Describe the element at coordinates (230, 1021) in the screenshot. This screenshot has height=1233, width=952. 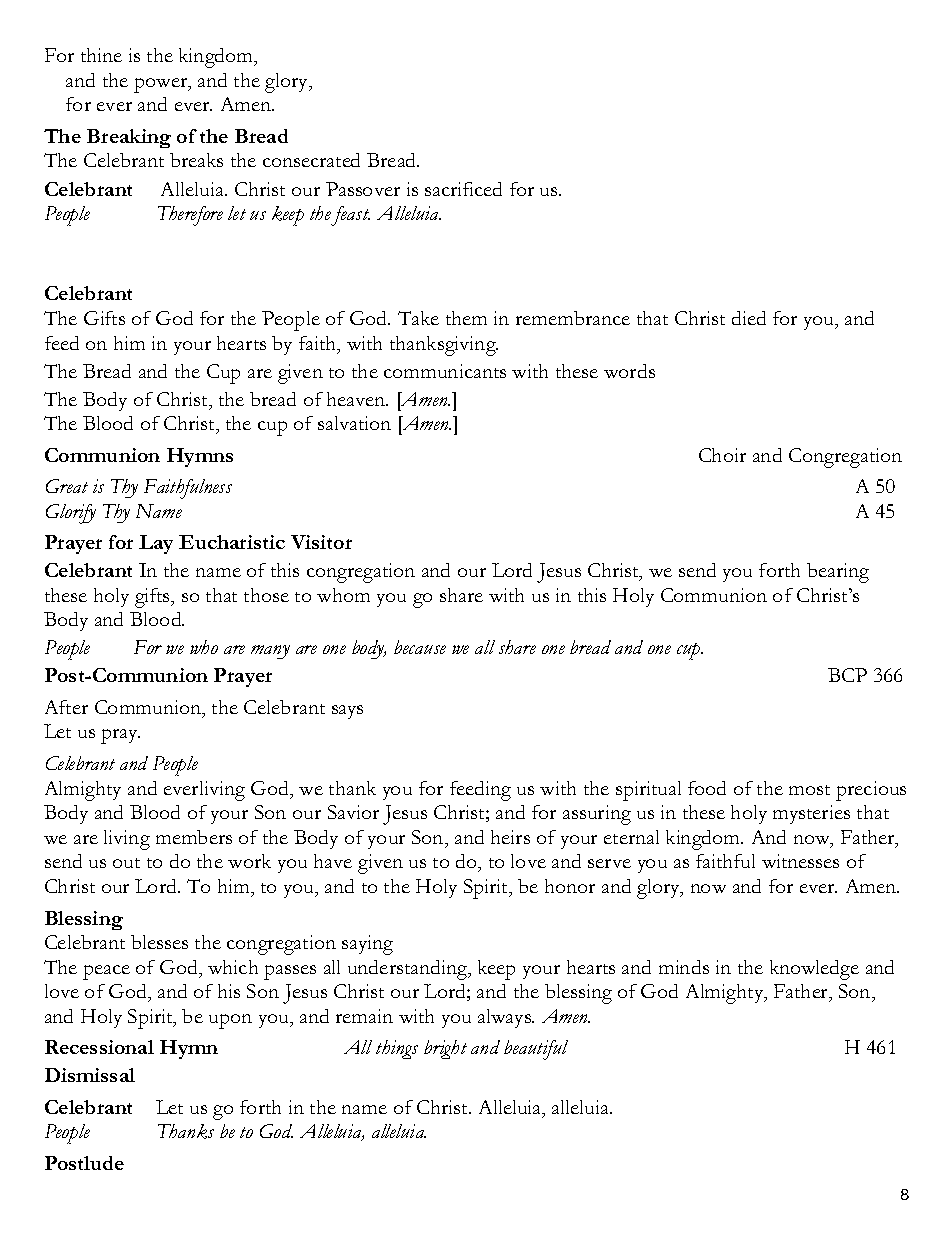
I see `upon` at that location.
